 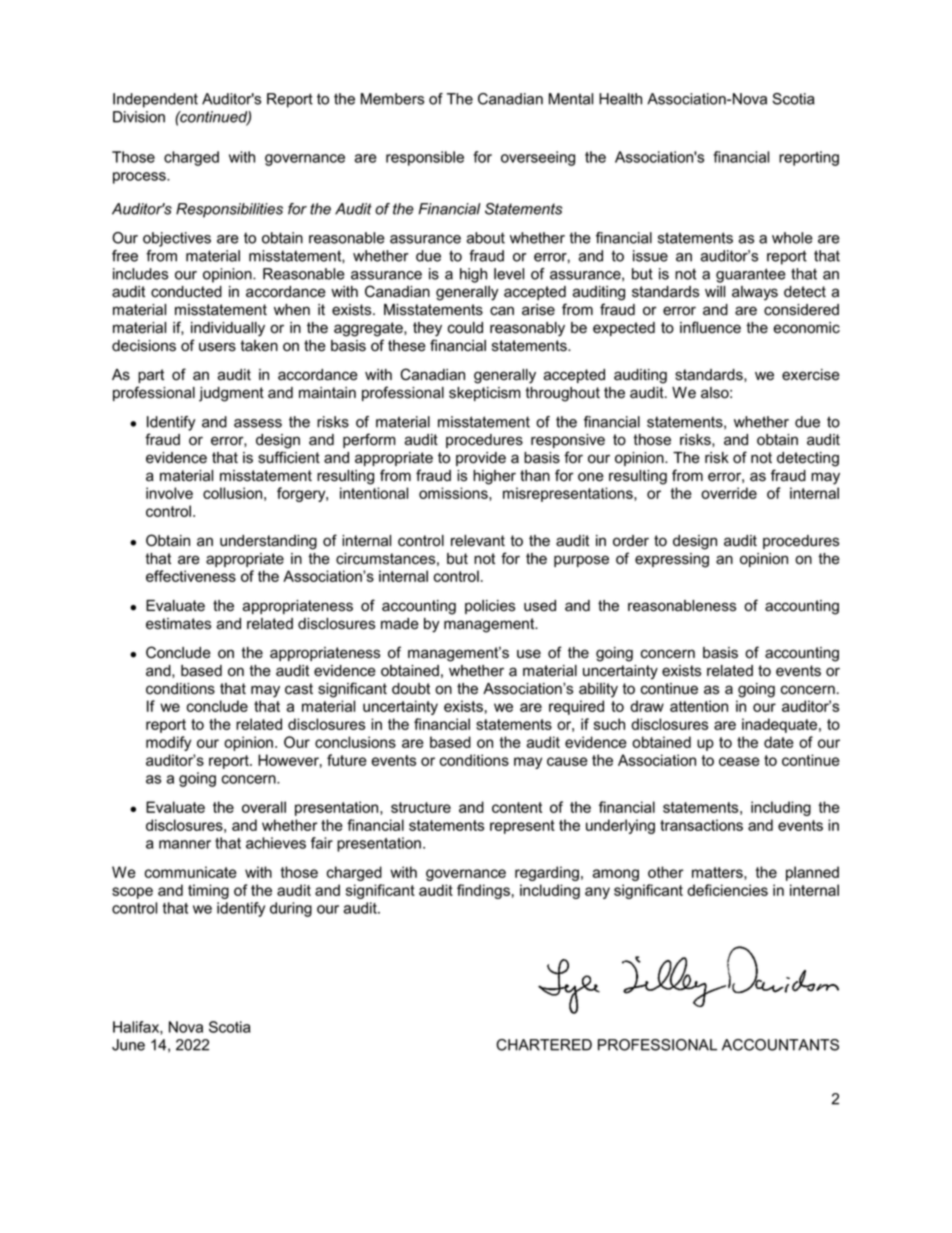 I want to click on June, so click(x=128, y=1045).
